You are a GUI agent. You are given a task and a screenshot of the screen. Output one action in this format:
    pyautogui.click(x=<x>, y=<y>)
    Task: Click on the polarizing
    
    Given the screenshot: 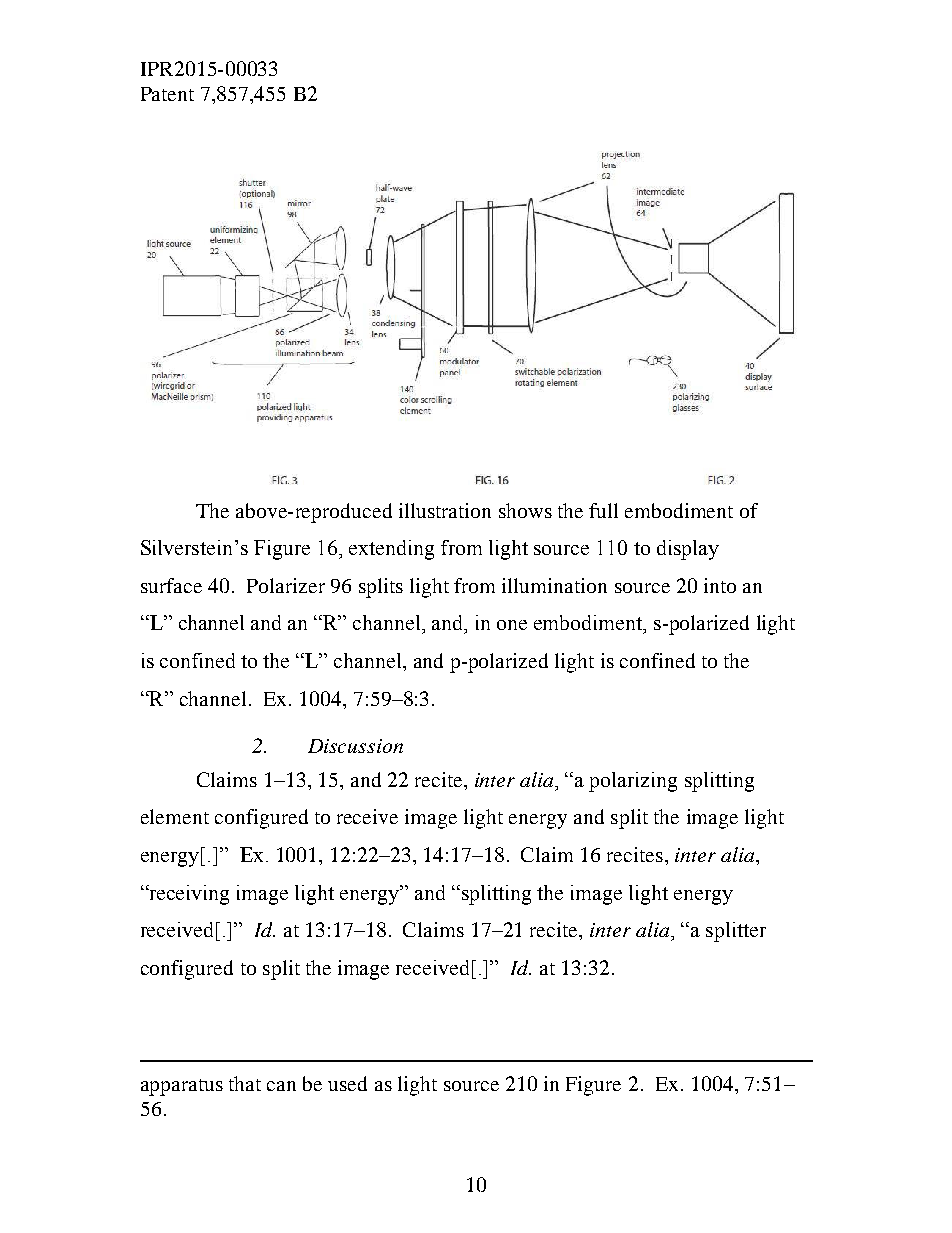 What is the action you would take?
    pyautogui.click(x=633, y=782)
